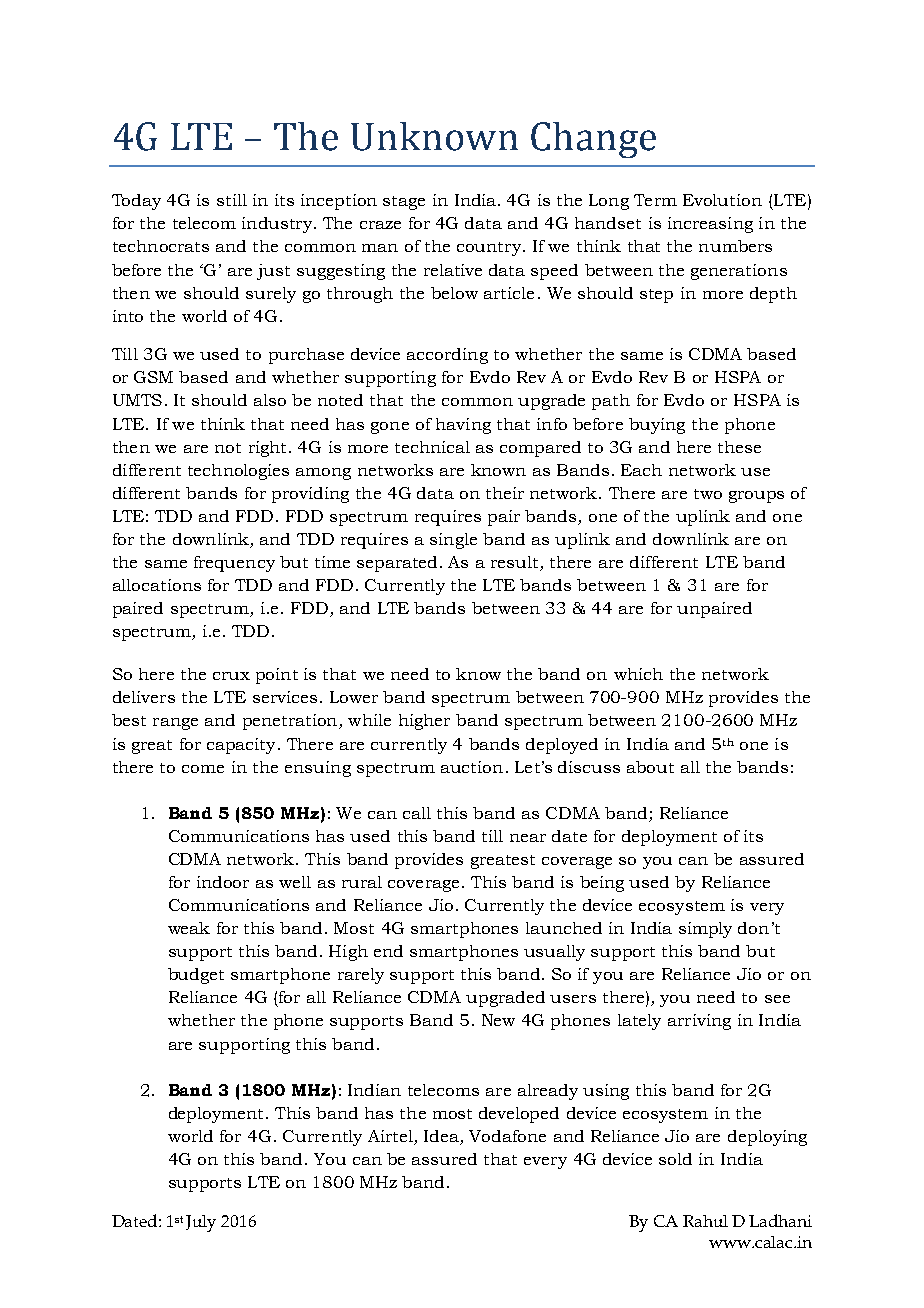  What do you see at coordinates (161, 246) in the screenshot?
I see `technocrats` at bounding box center [161, 246].
